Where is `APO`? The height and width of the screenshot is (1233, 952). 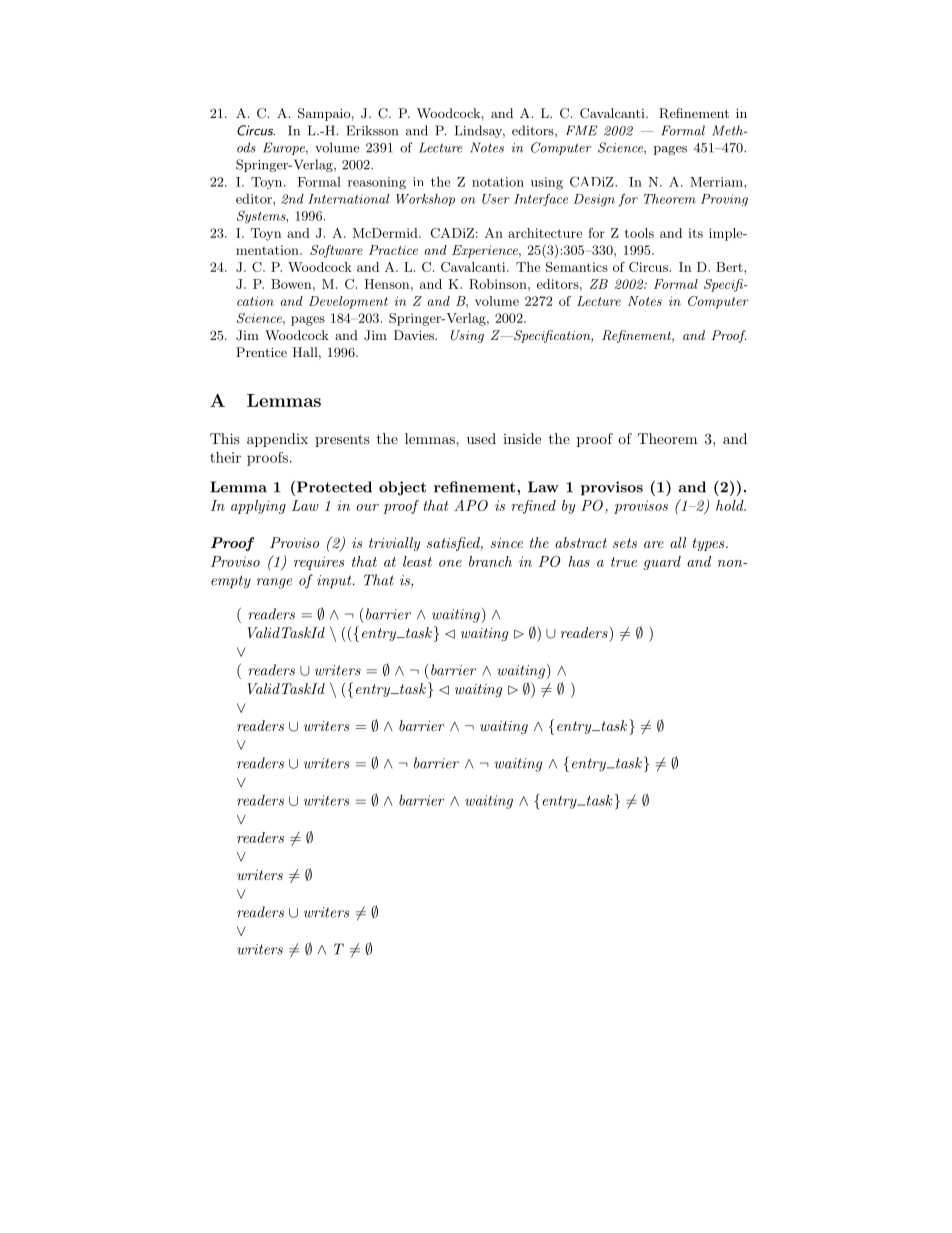 APO is located at coordinates (471, 505).
